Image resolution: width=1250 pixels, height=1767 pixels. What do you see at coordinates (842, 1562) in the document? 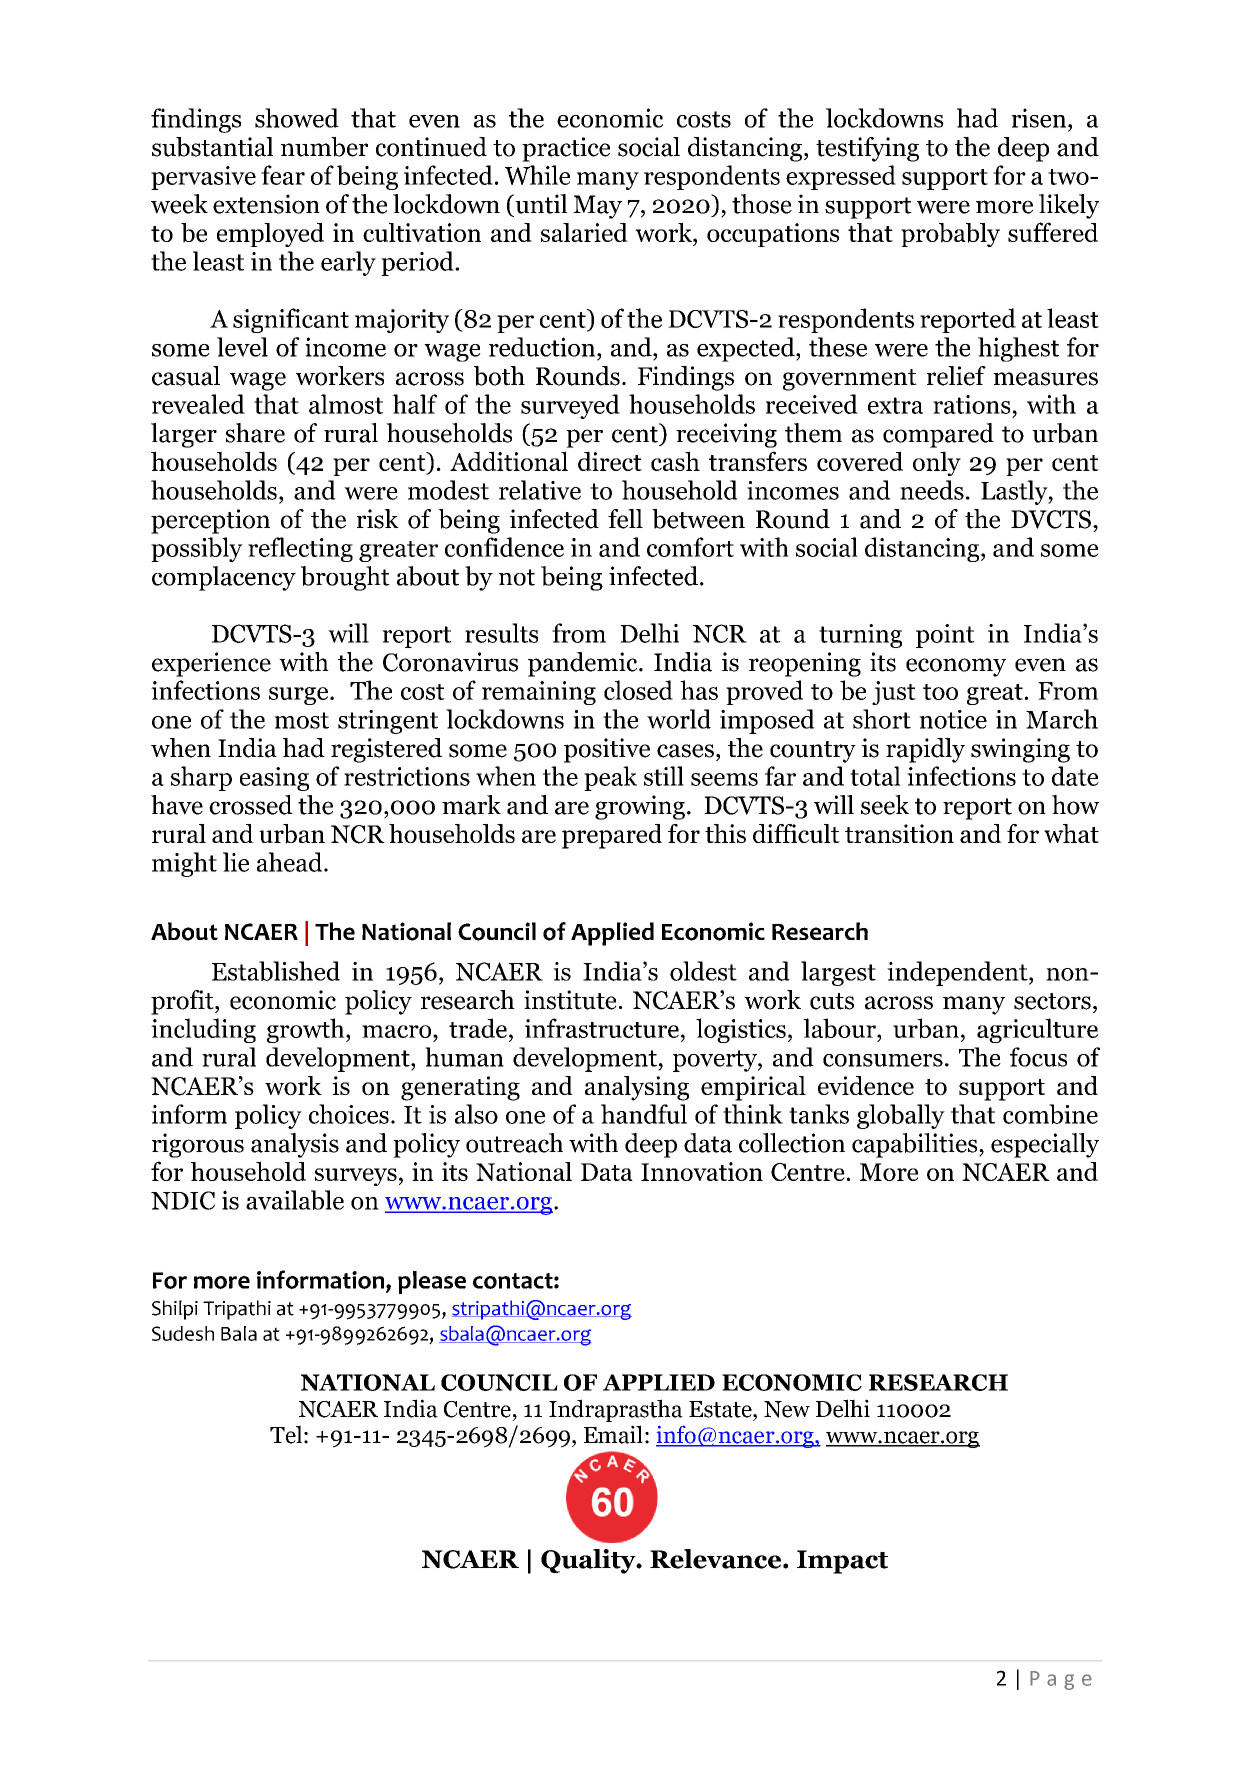
I see `Impact` at bounding box center [842, 1562].
